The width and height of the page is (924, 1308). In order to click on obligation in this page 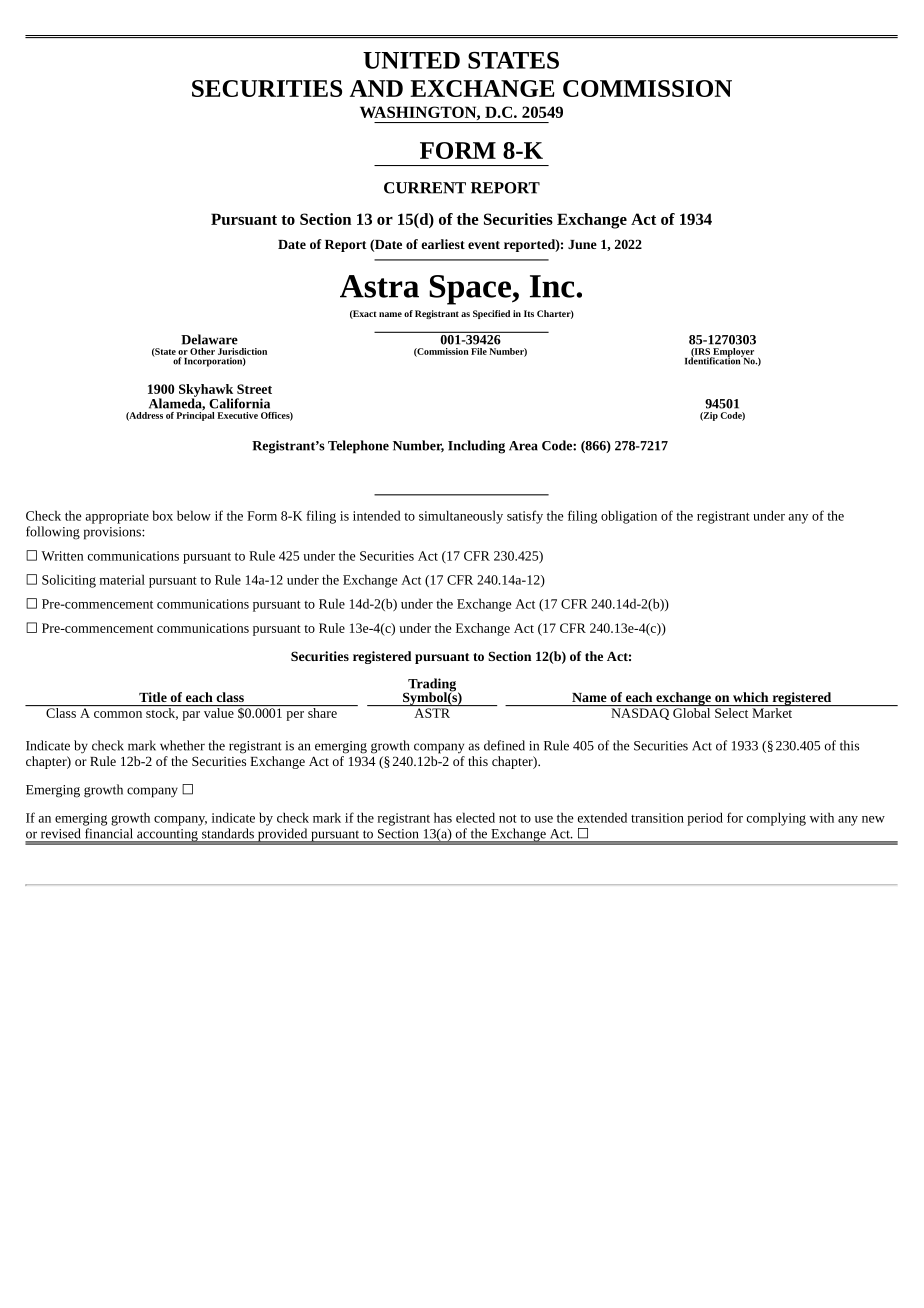, I will do `click(629, 517)`.
